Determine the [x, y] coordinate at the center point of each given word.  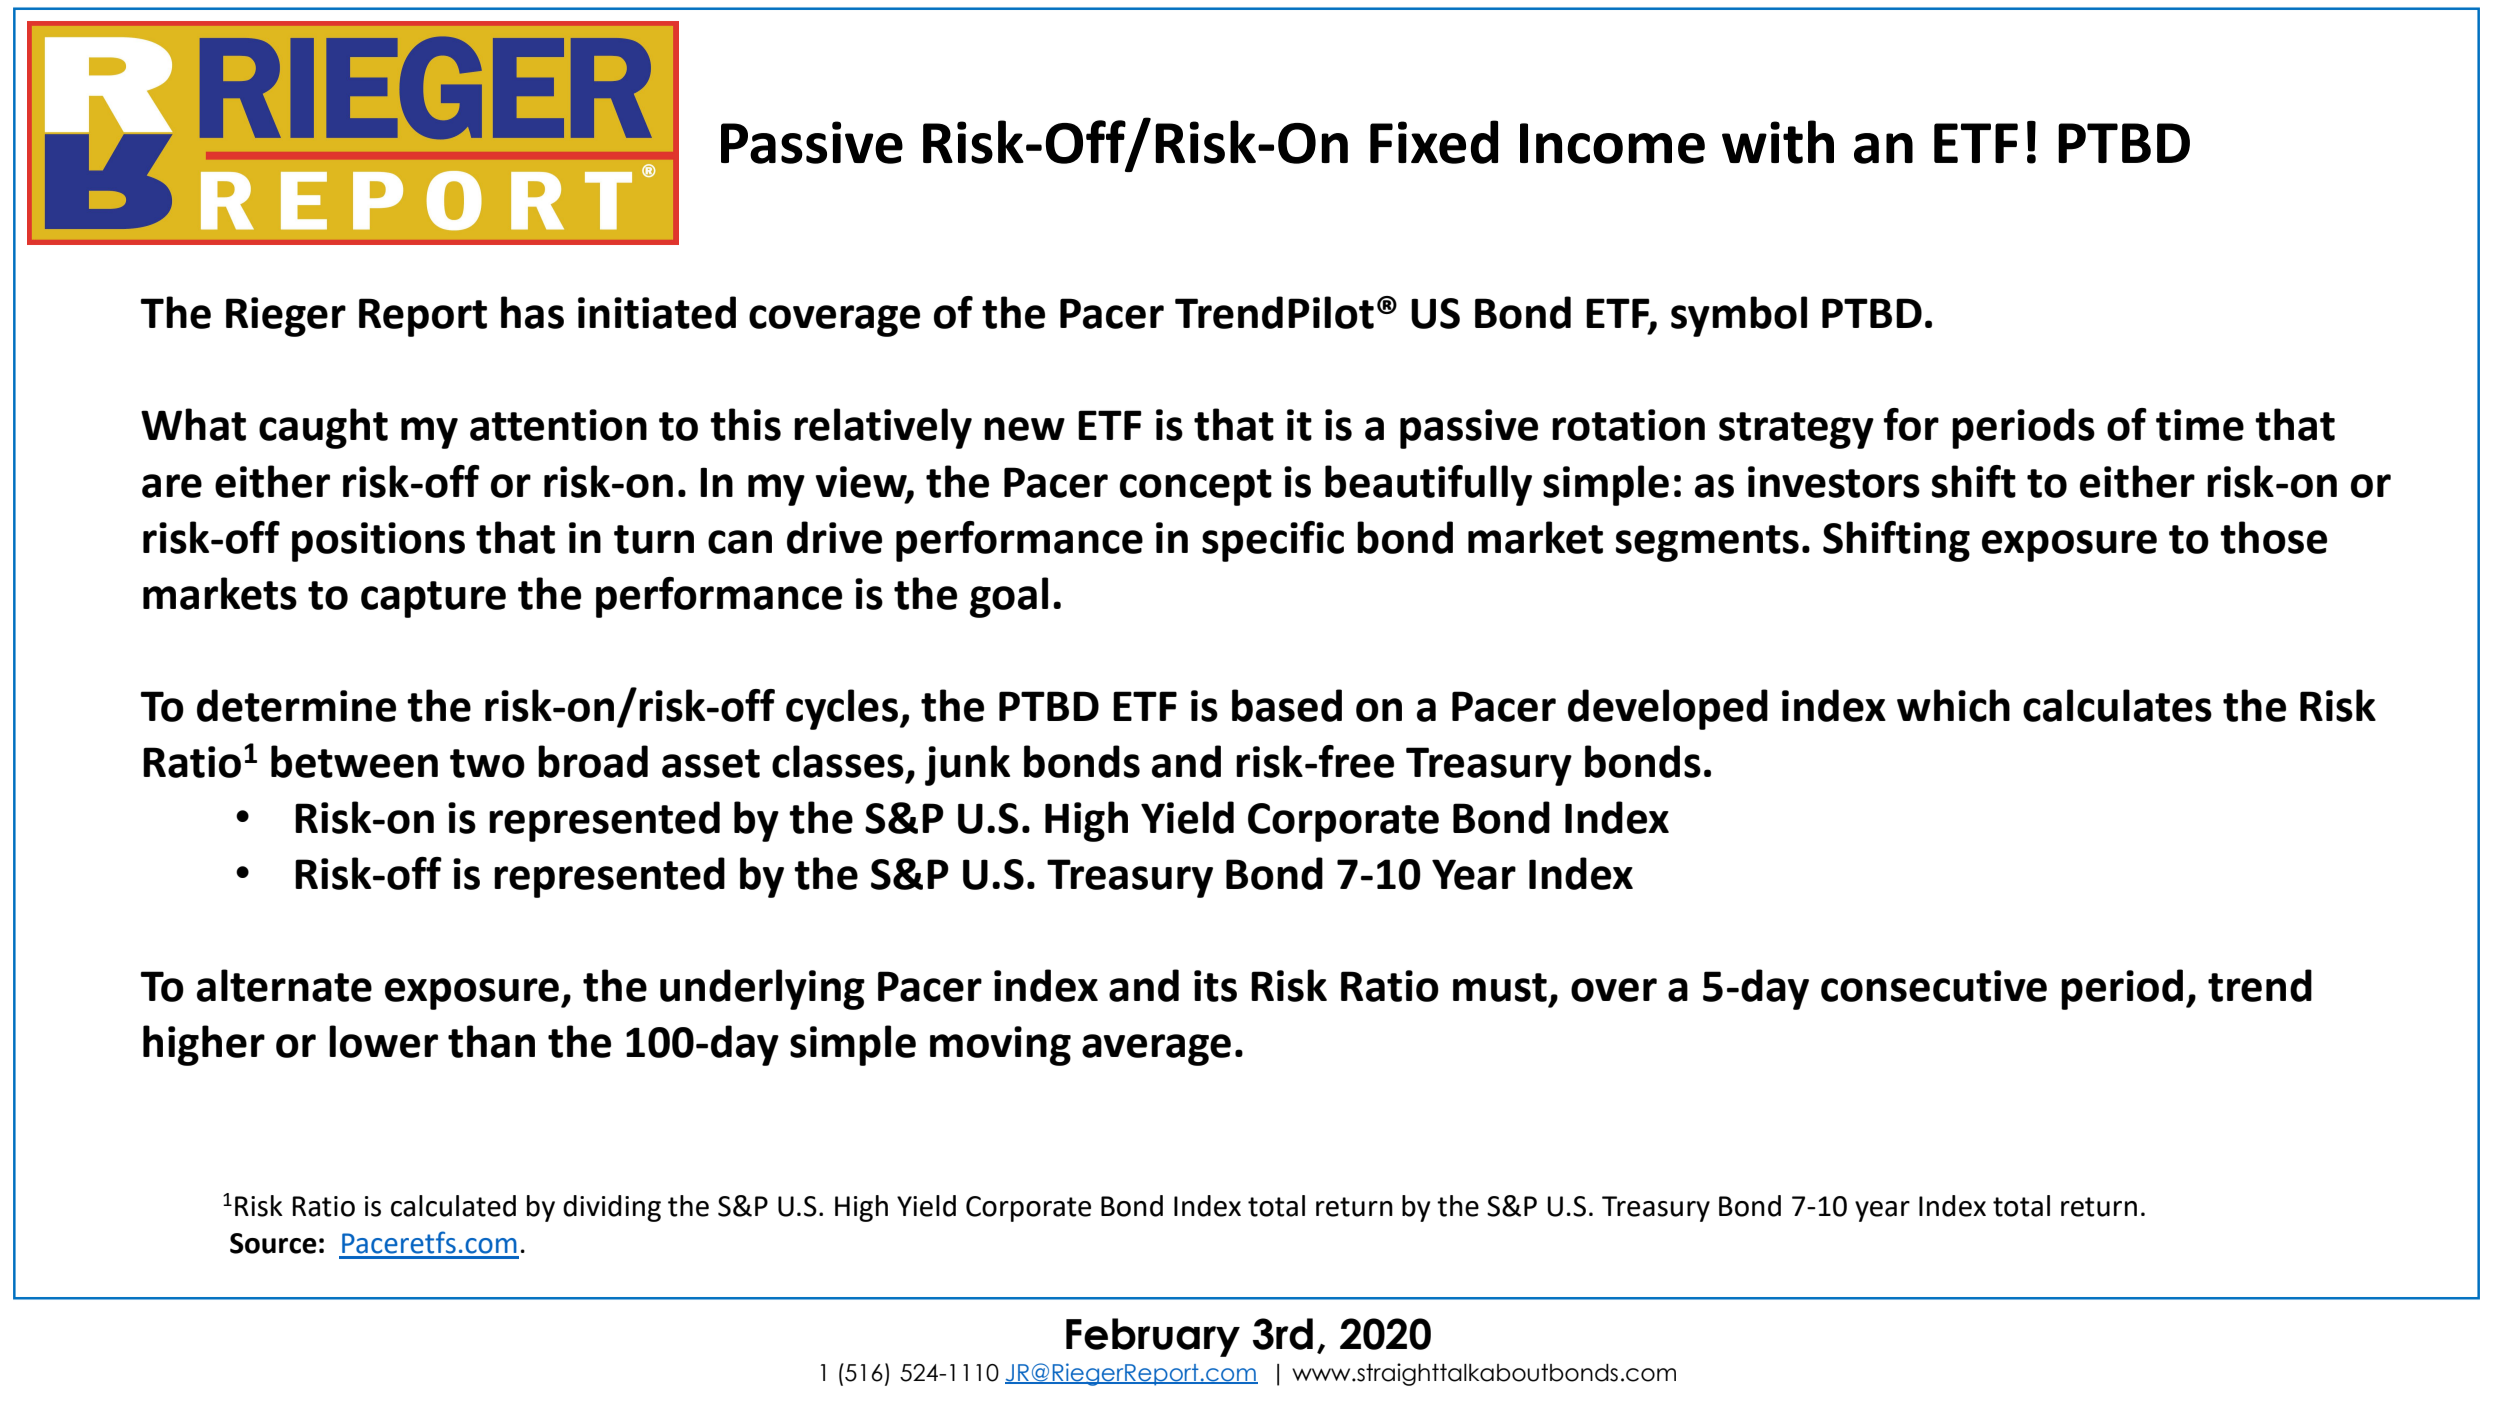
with [1778, 142]
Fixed [1434, 142]
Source [273, 1243]
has [532, 312]
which [1953, 705]
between [354, 761]
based [1287, 705]
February [1153, 1337]
